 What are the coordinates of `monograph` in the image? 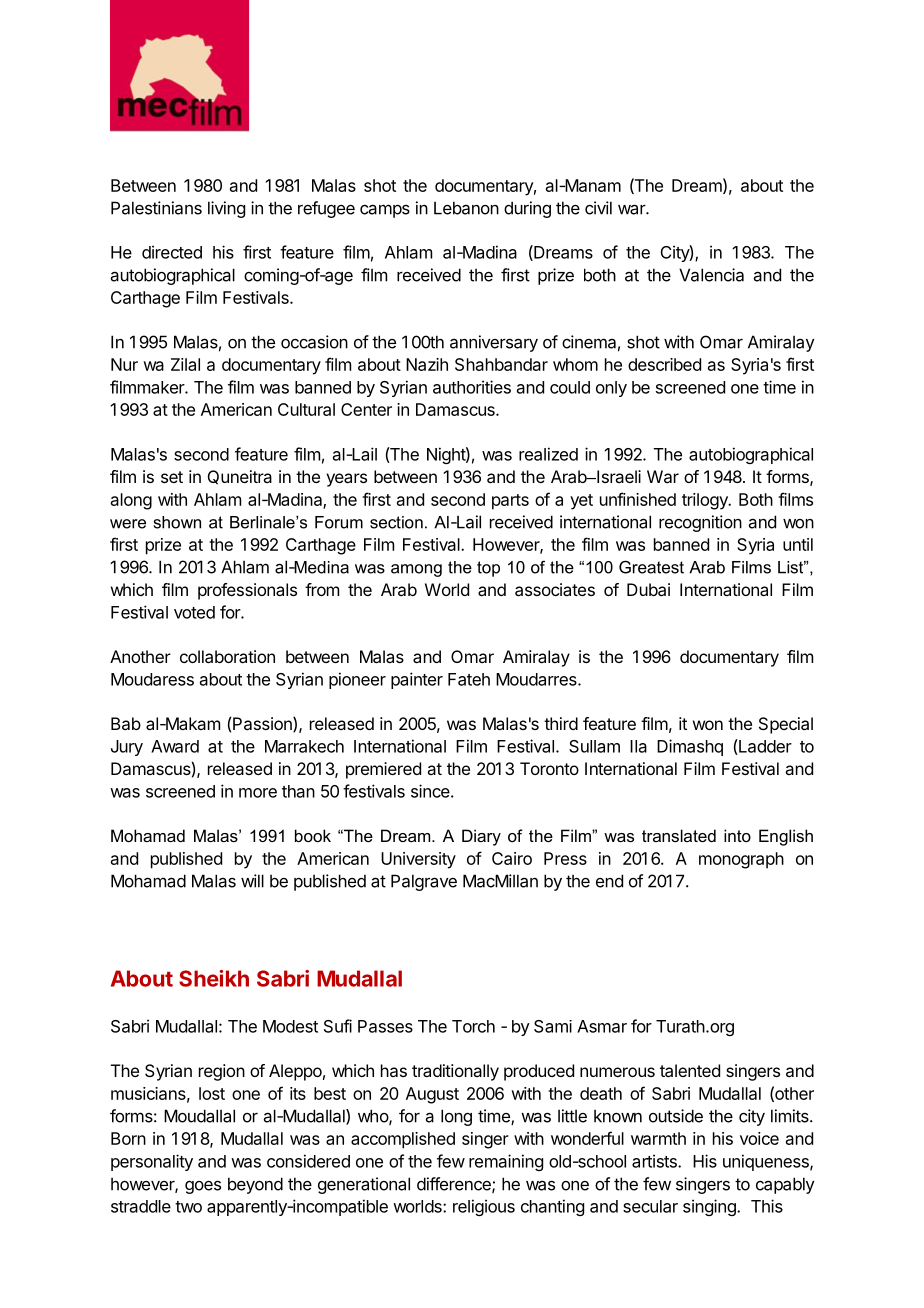 It's located at (741, 860).
